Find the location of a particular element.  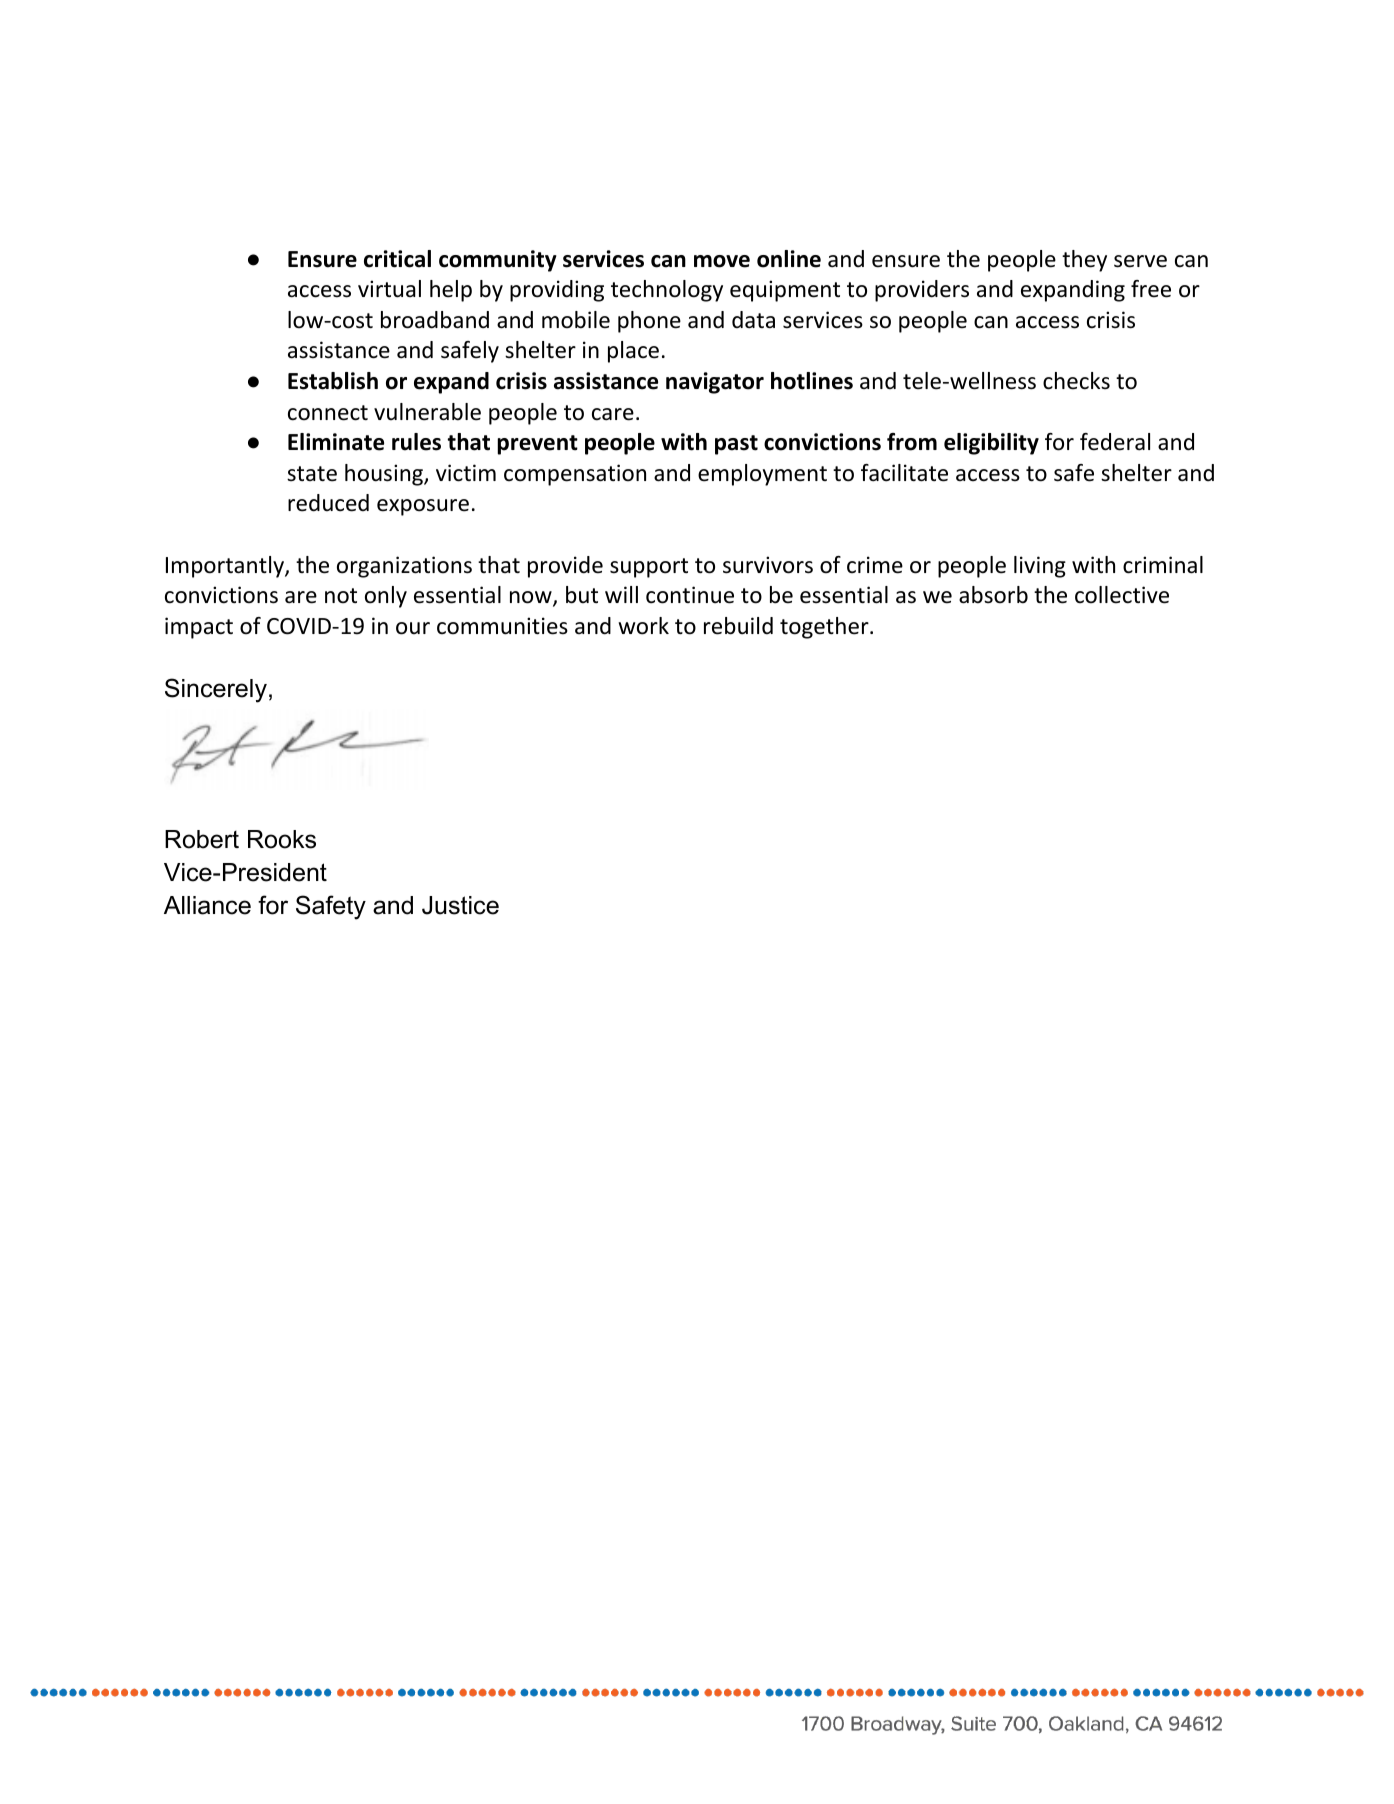

Justice is located at coordinates (460, 905).
